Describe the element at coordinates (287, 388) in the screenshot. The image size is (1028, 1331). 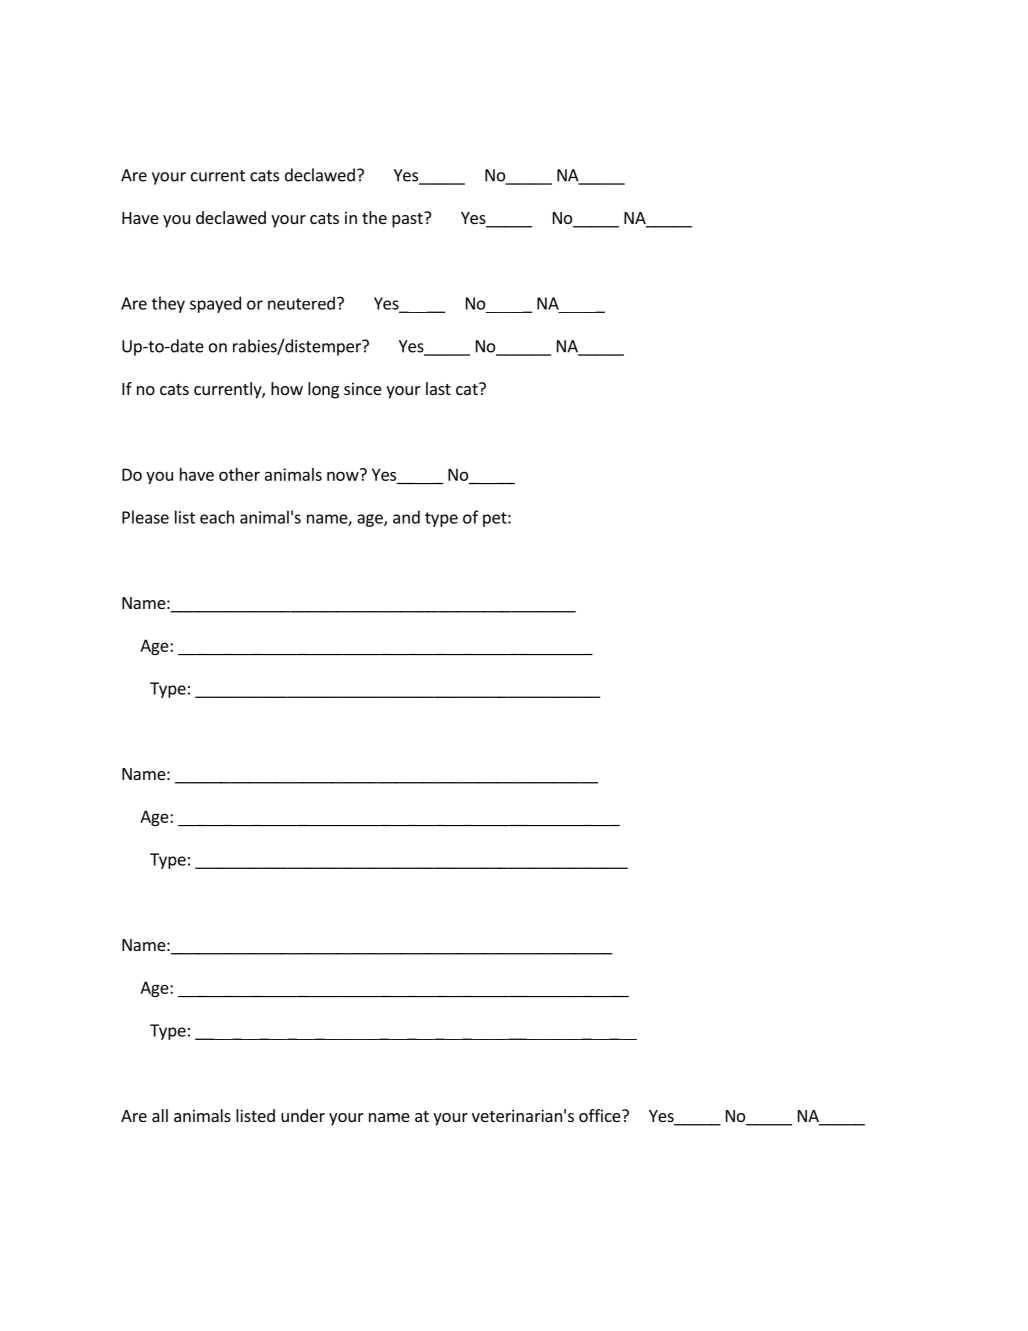
I see `how` at that location.
